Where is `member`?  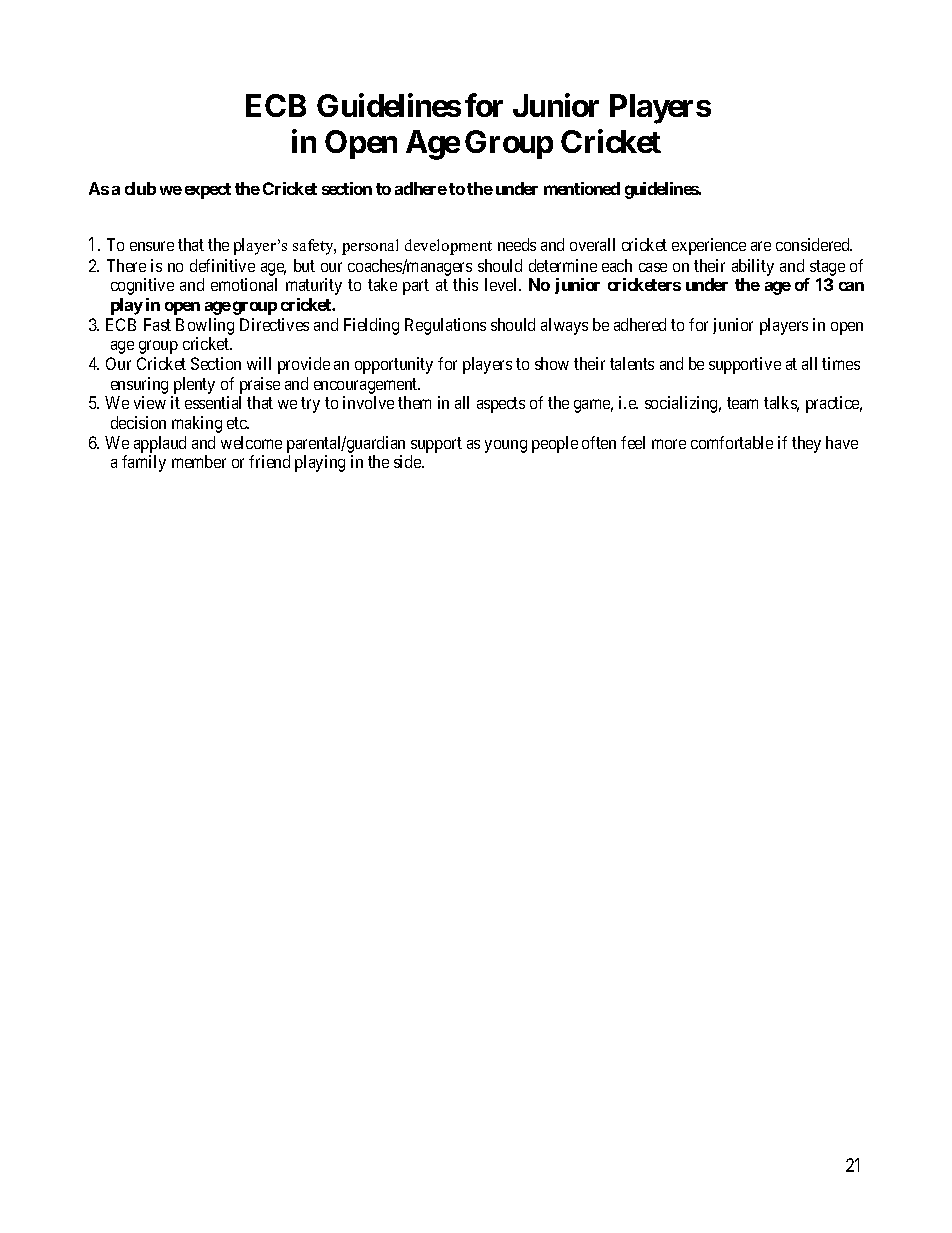
member is located at coordinates (199, 461).
